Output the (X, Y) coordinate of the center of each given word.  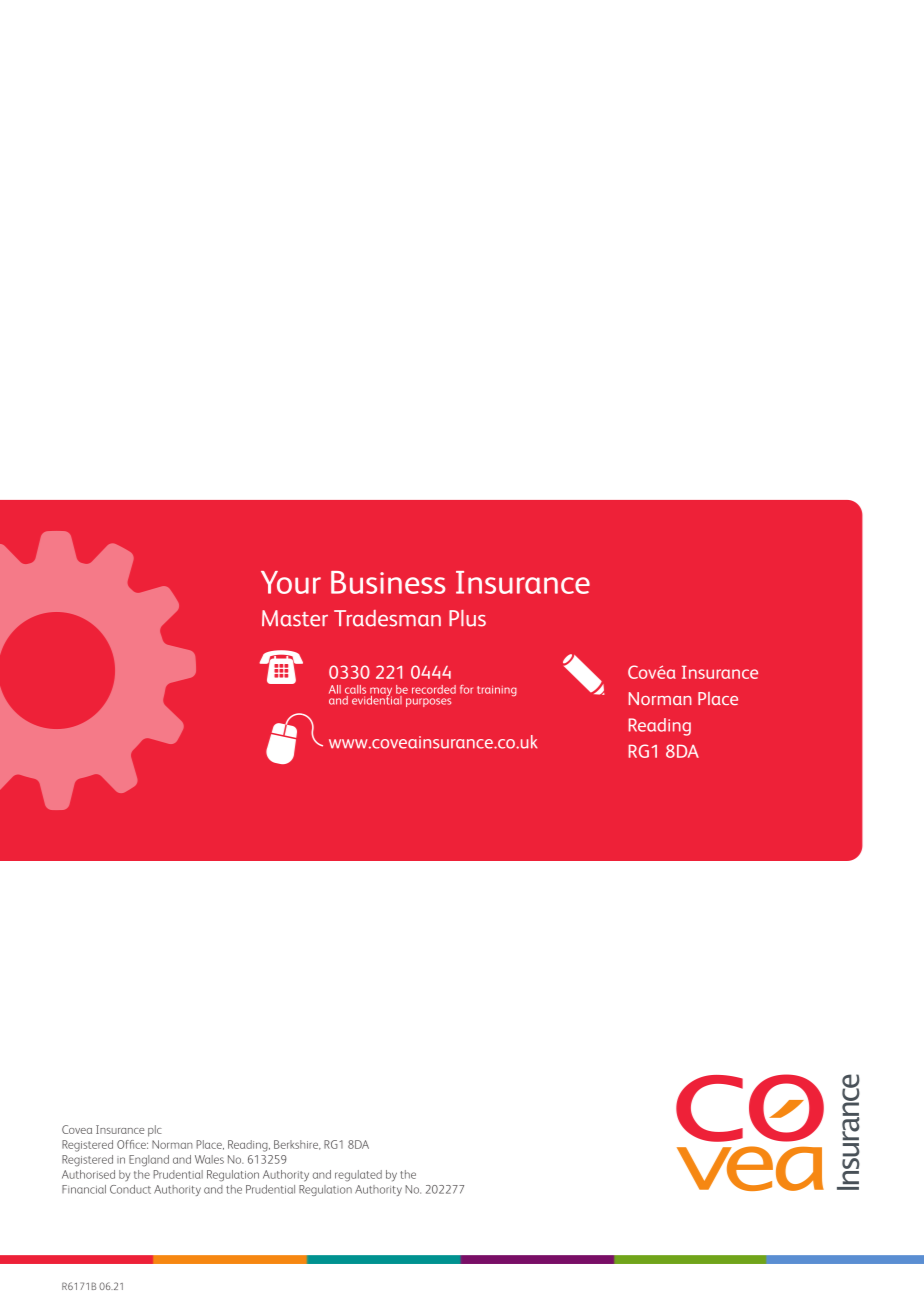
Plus (467, 618)
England (149, 1161)
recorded (434, 689)
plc (155, 1131)
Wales (209, 1159)
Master (295, 618)
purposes (428, 702)
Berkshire (297, 1145)
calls (355, 689)
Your (291, 582)
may (380, 693)
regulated (358, 1176)
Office (132, 1144)
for (466, 689)
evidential (376, 699)
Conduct (130, 1189)
